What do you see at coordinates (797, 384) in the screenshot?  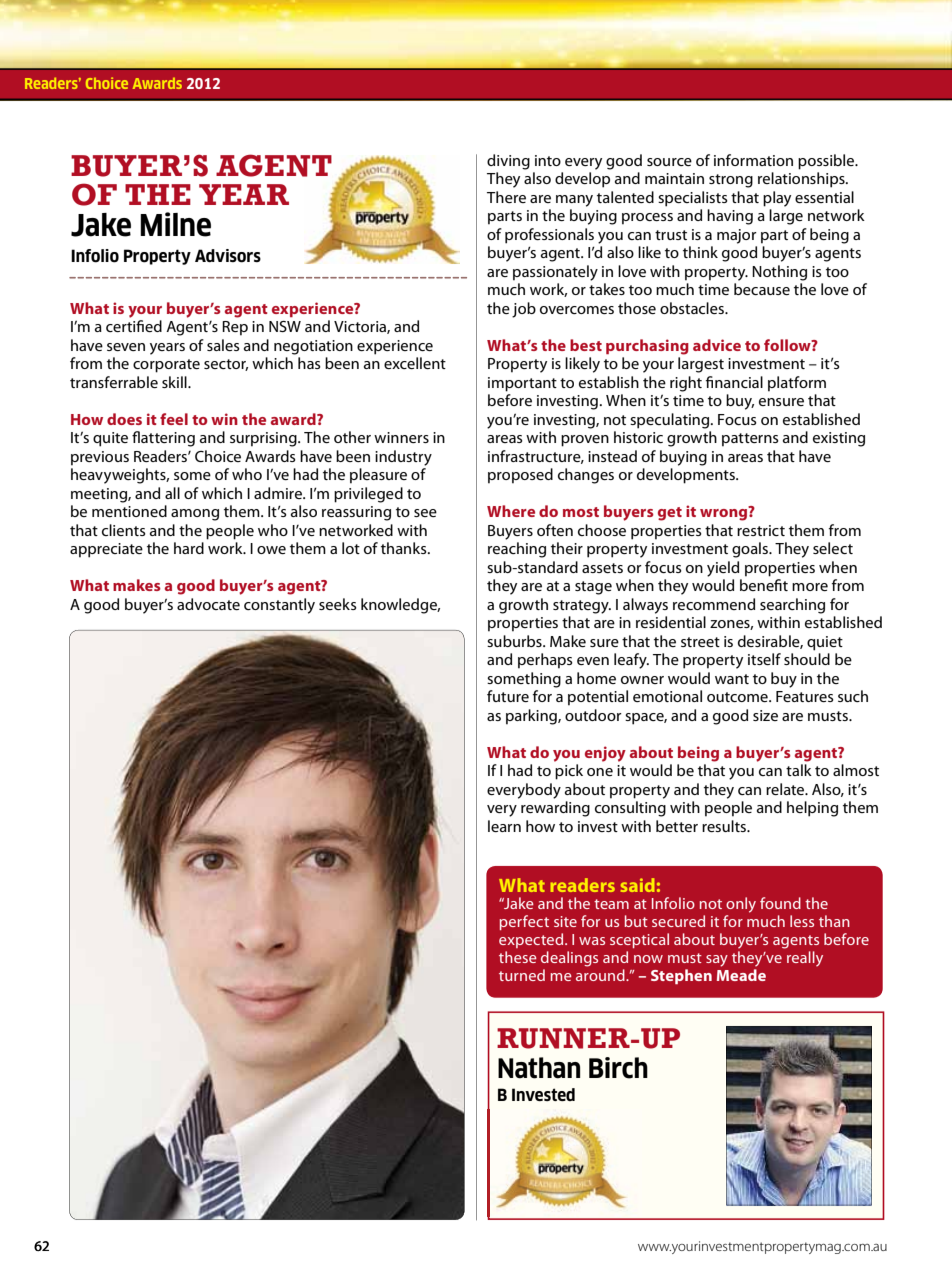 I see `platform` at bounding box center [797, 384].
